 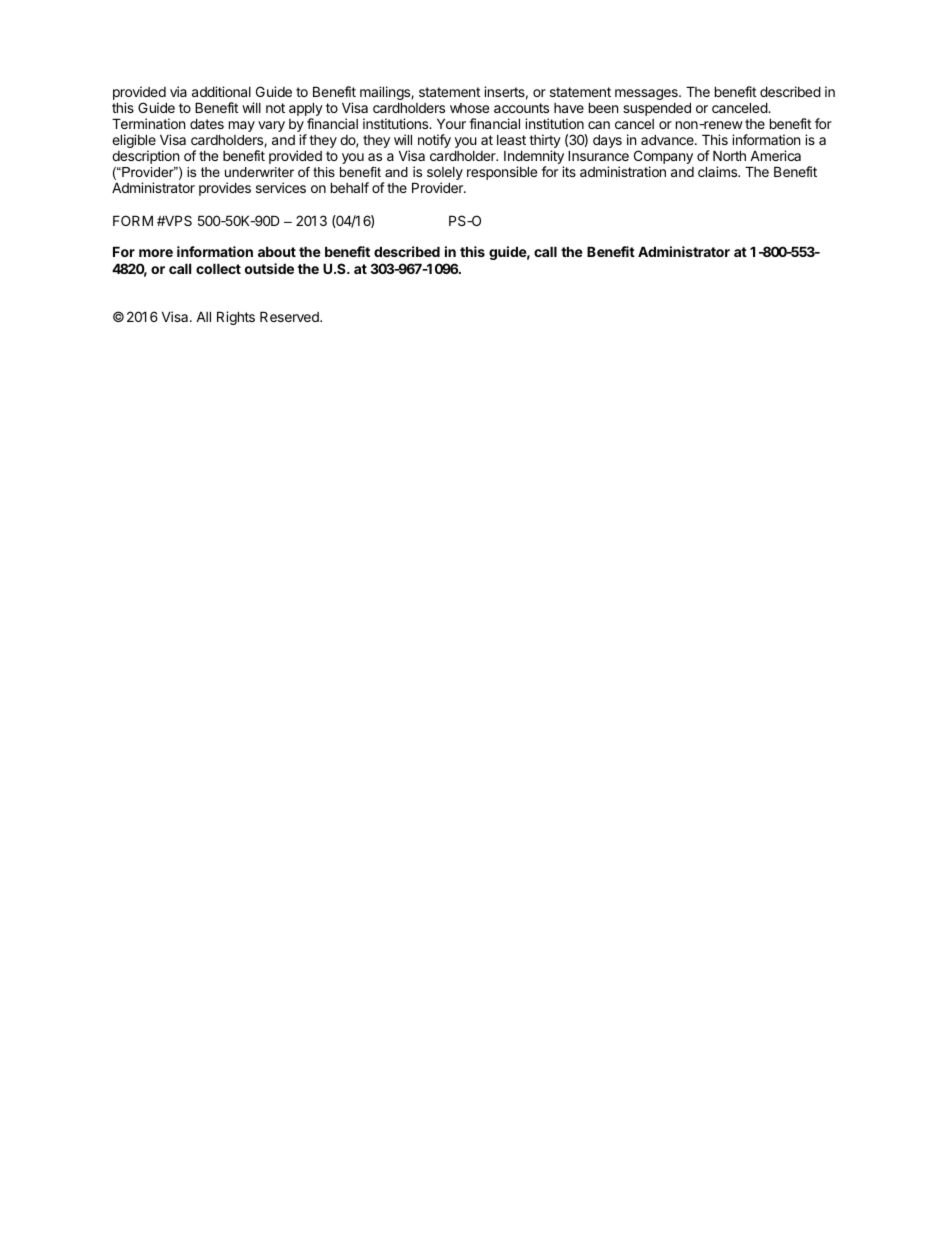 I want to click on Reserved, so click(x=290, y=316).
